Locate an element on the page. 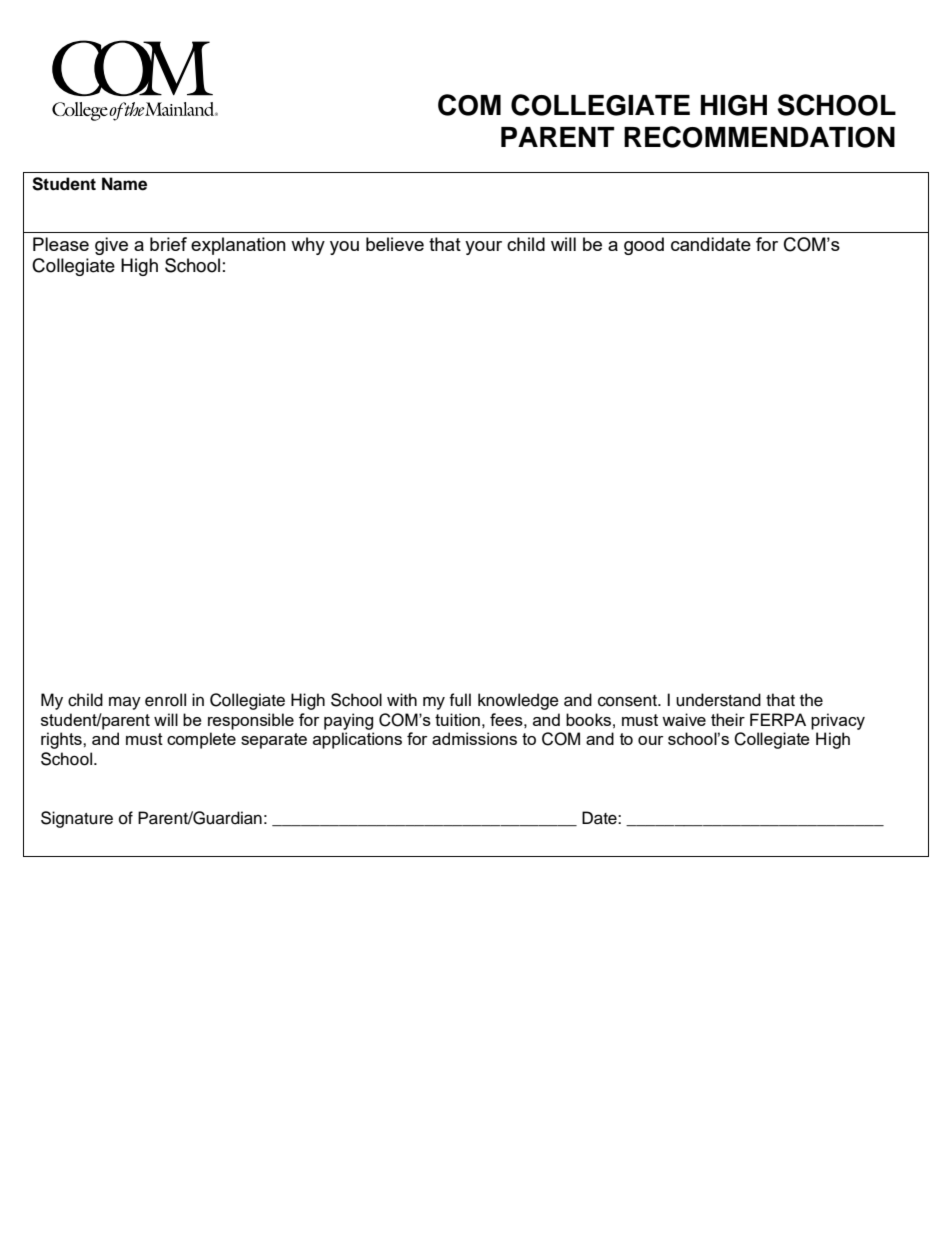  understand is located at coordinates (718, 700).
